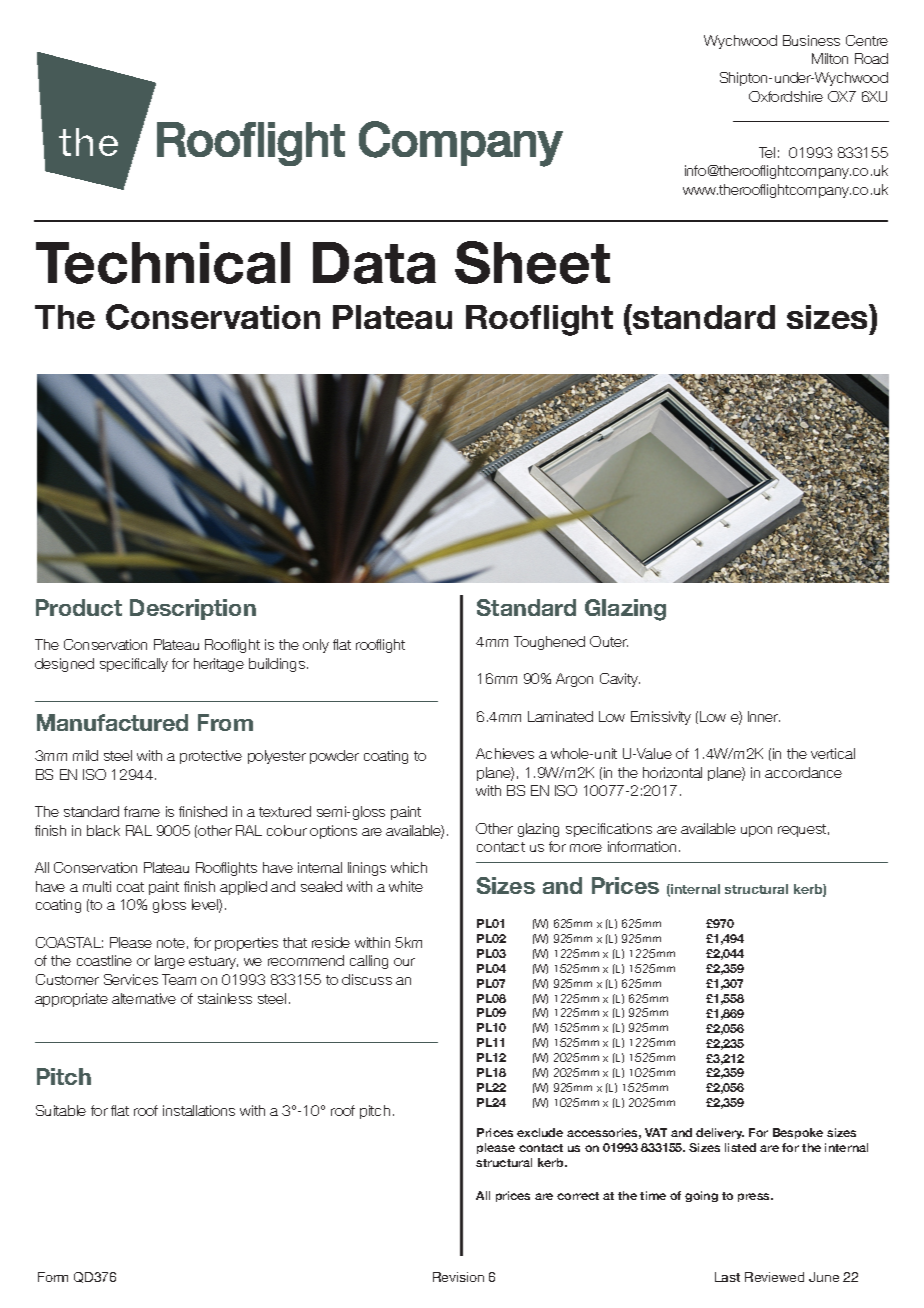  I want to click on Oxfordshire, so click(786, 96).
